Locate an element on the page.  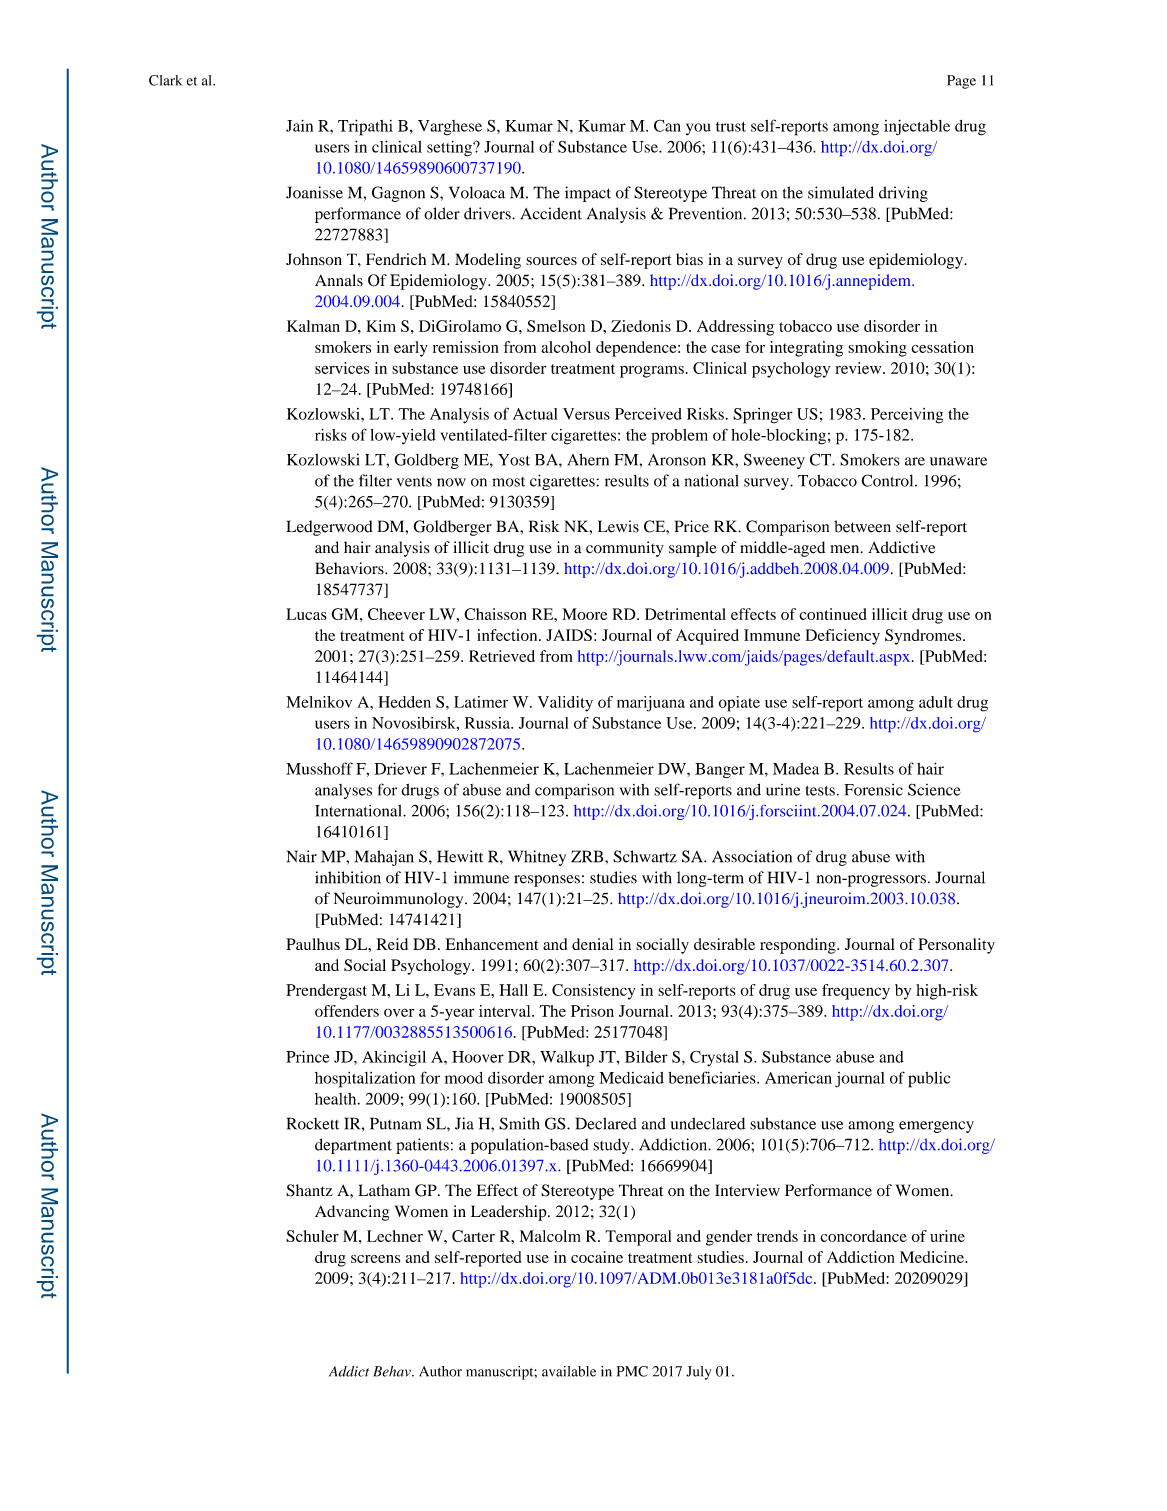
Prison is located at coordinates (592, 1011).
